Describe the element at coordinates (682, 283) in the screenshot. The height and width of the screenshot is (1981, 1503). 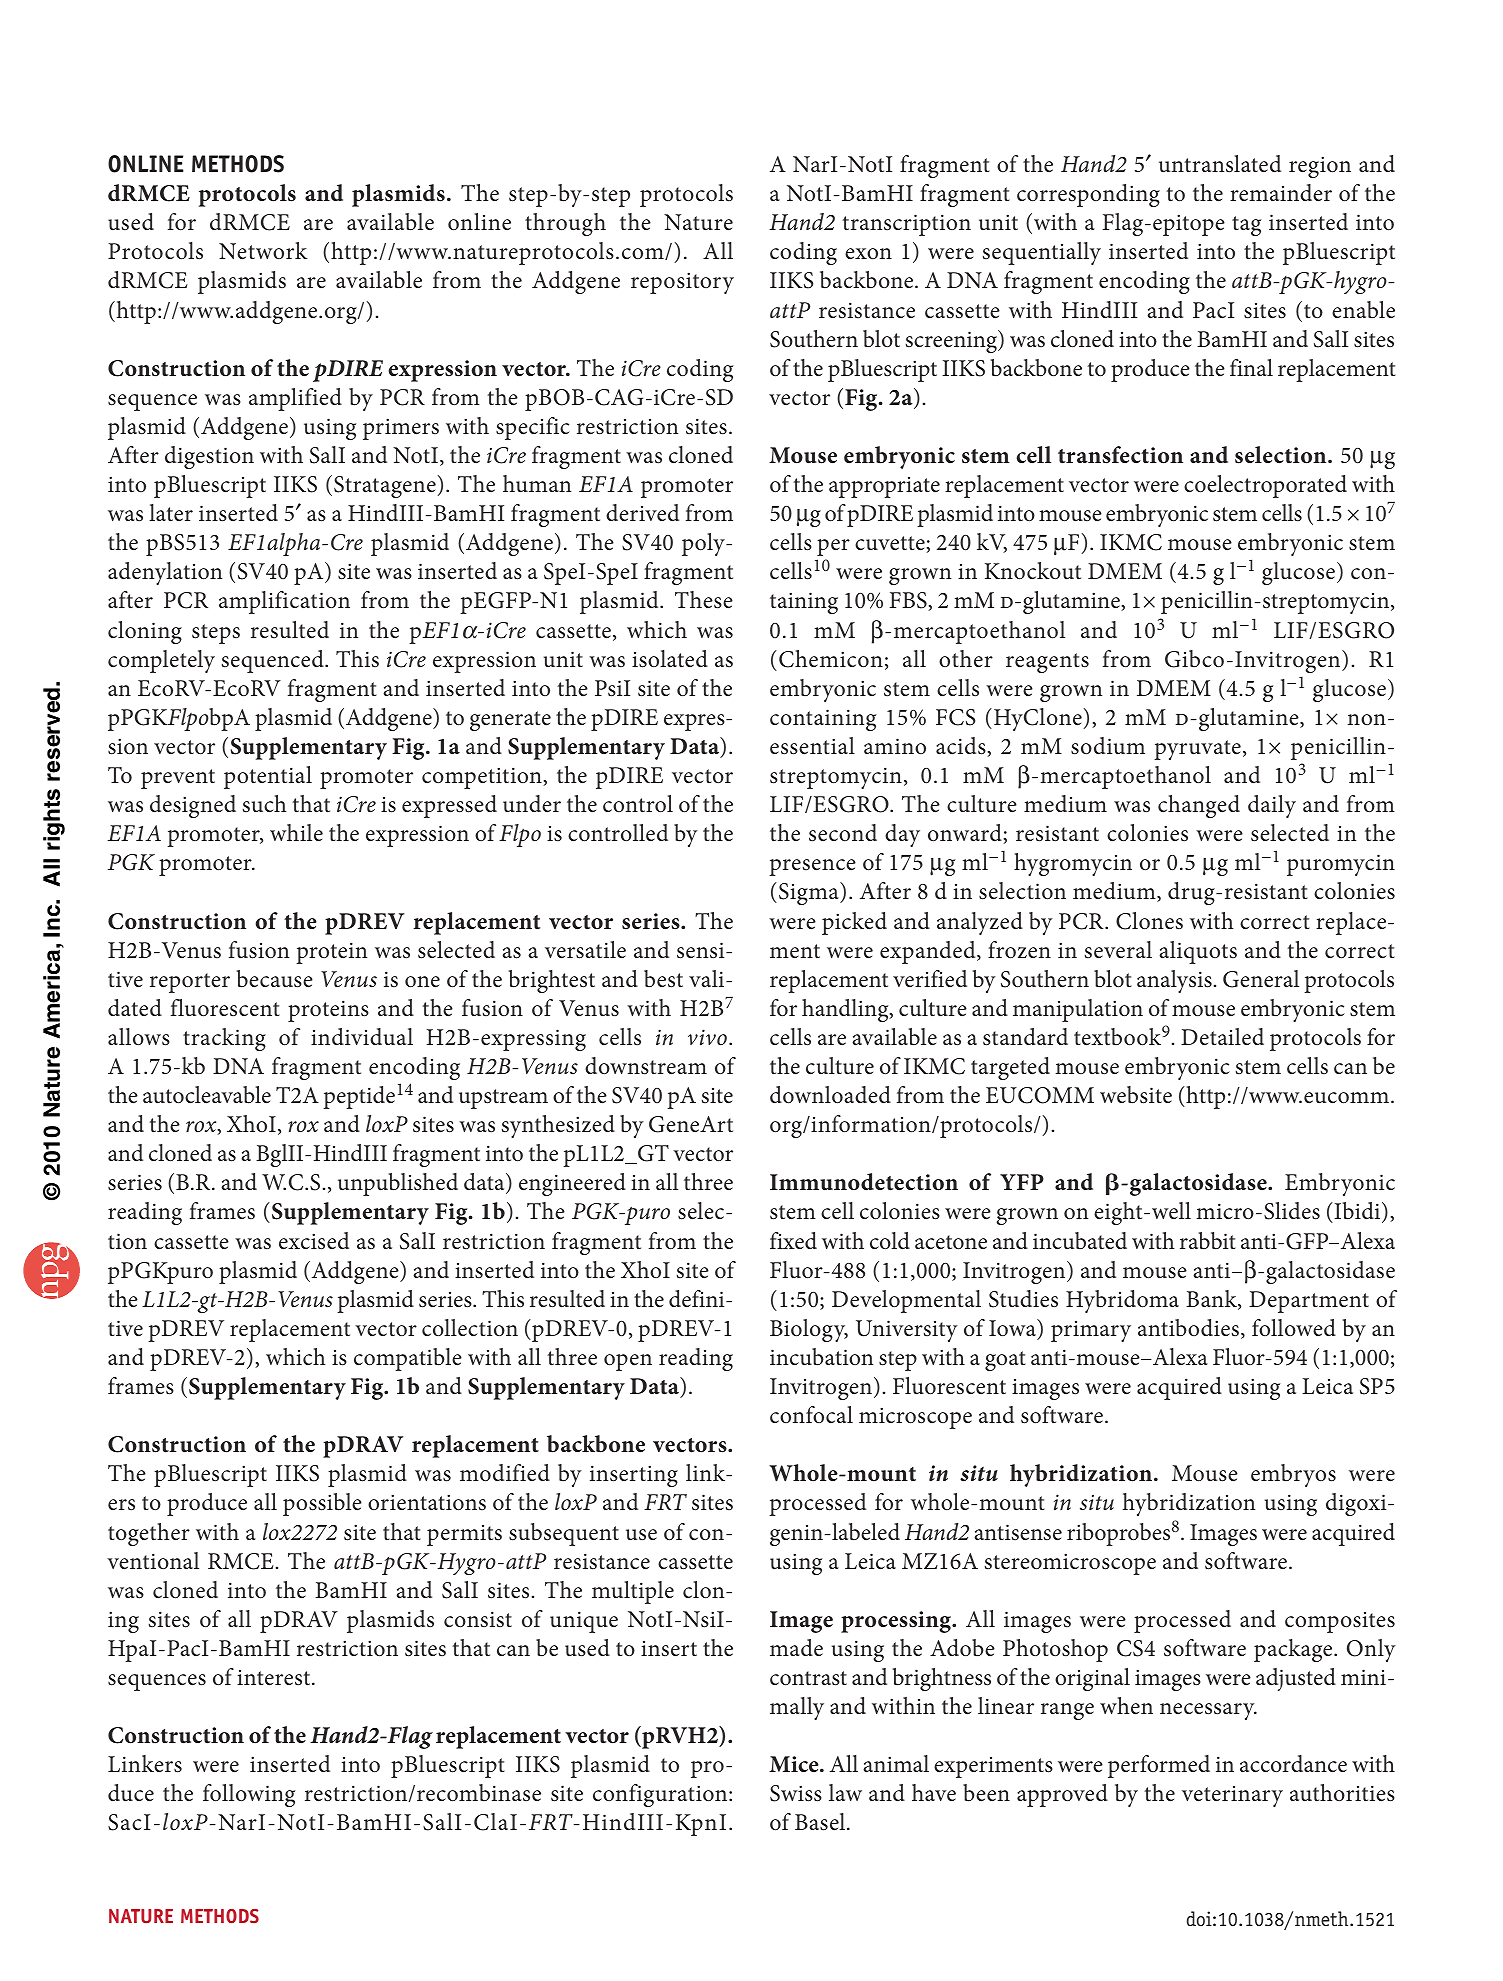
I see `repository` at that location.
